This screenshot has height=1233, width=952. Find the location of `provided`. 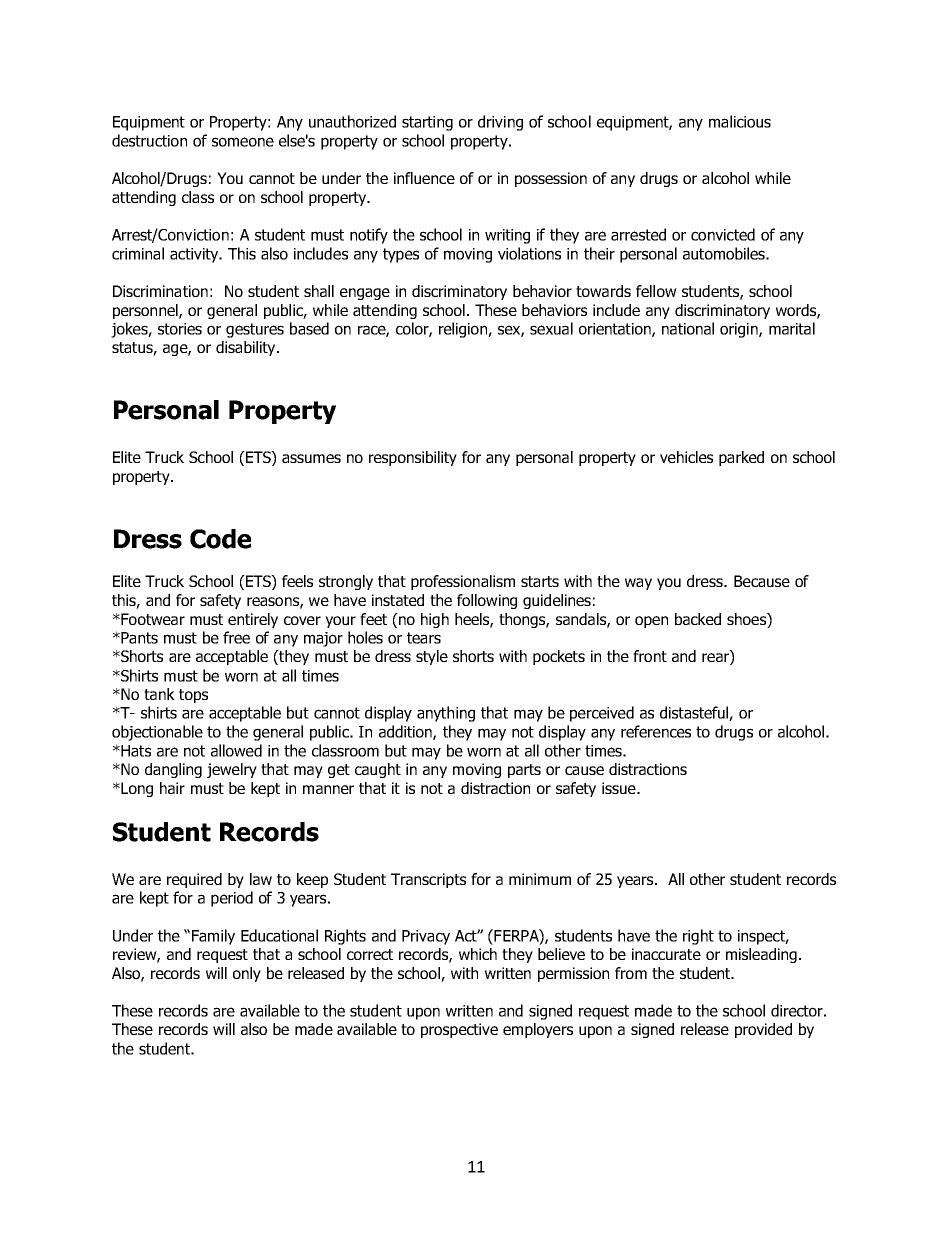

provided is located at coordinates (763, 1030).
